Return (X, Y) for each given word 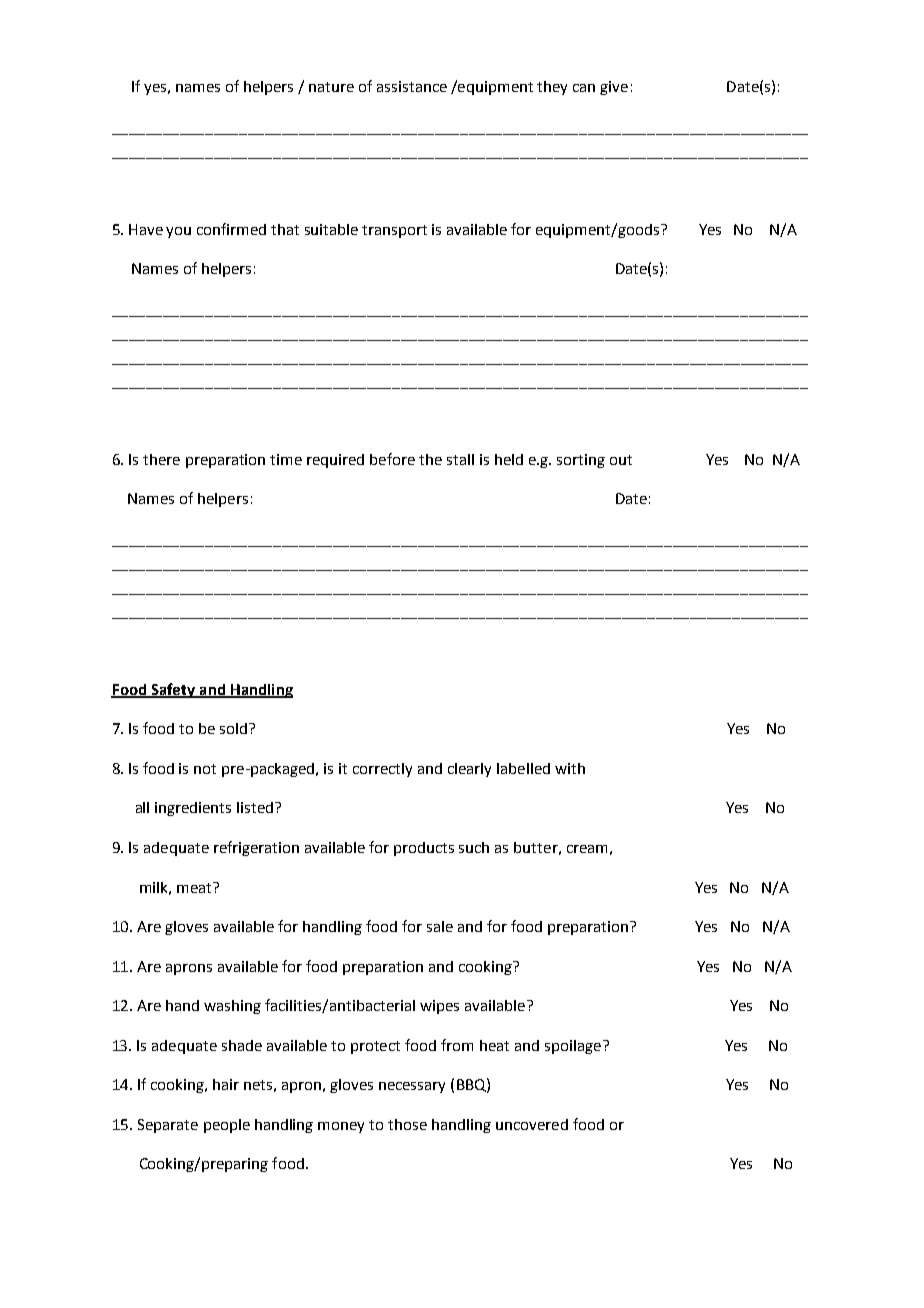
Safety (173, 690)
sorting (581, 461)
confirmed (231, 229)
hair (226, 1084)
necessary (412, 1087)
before (392, 459)
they (552, 88)
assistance (412, 86)
